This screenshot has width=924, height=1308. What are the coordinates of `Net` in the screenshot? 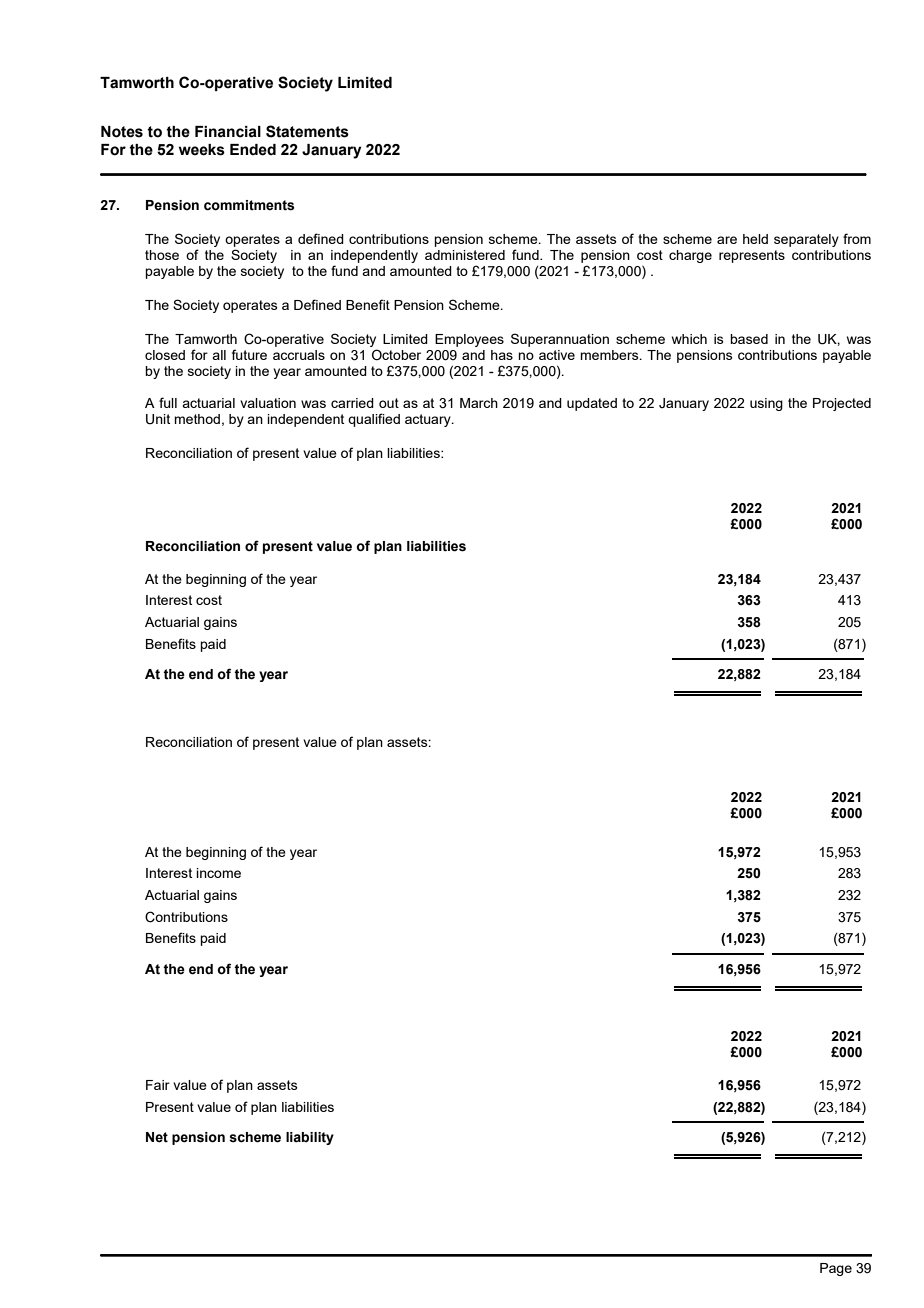 It's located at (157, 1137).
